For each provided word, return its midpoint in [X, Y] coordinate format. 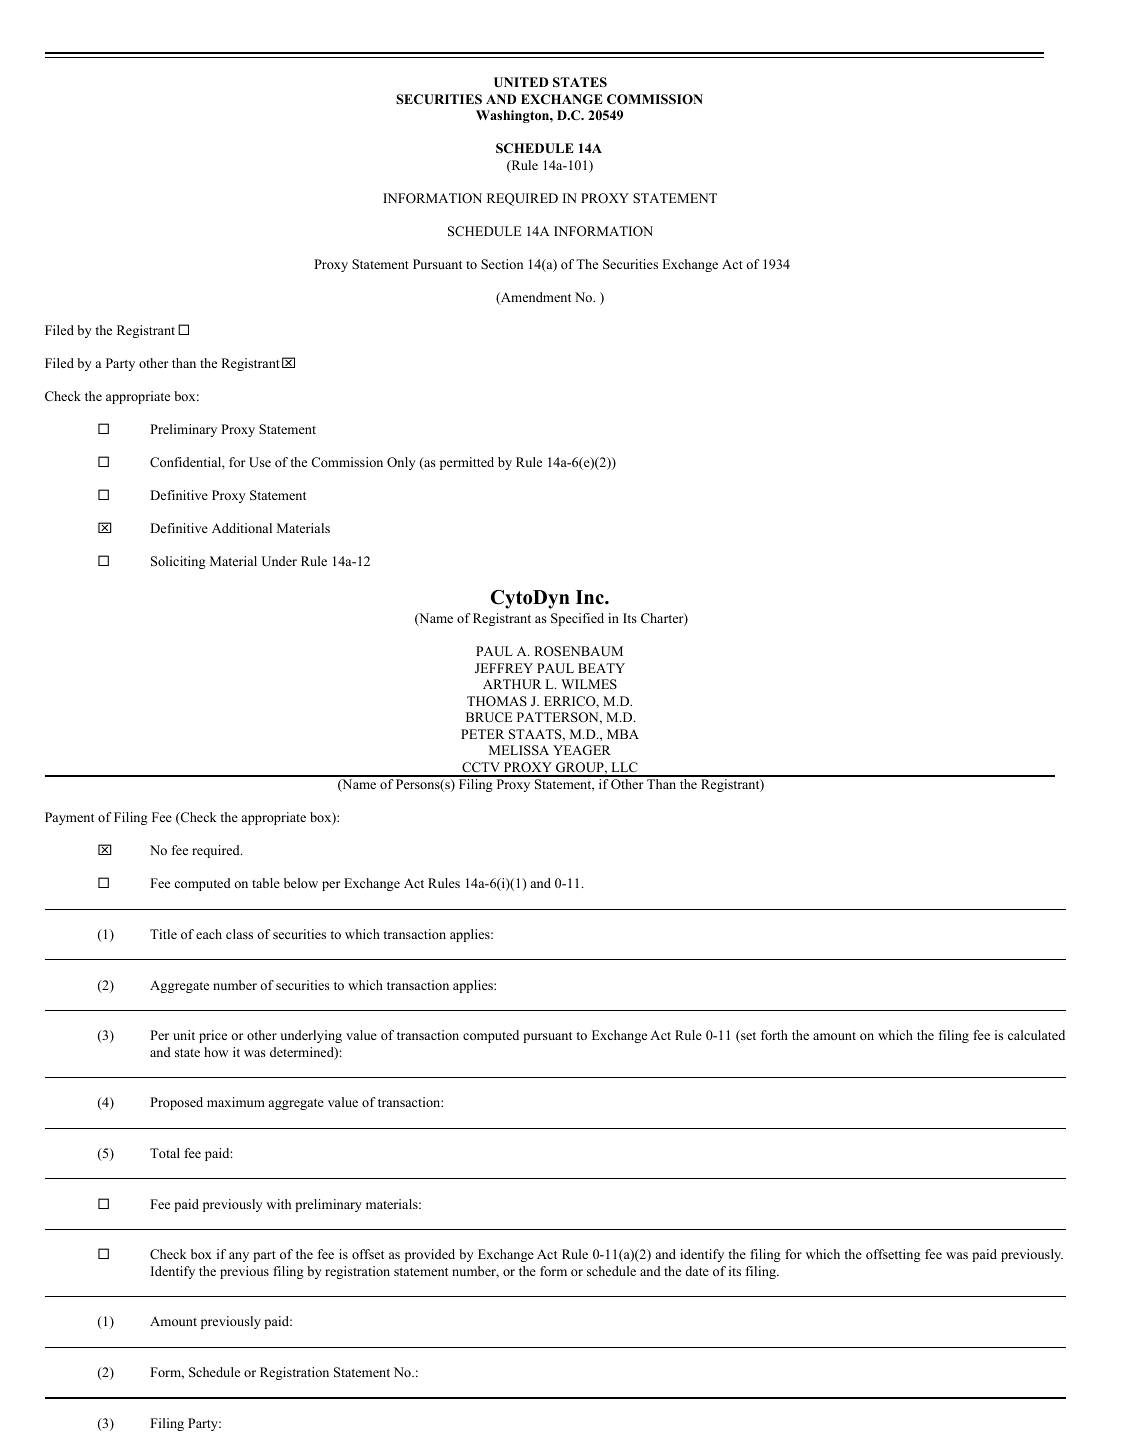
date [697, 1271]
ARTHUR [512, 684]
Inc [591, 597]
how [216, 1052]
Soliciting [178, 562]
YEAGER [582, 750]
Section [502, 264]
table [266, 883]
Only [401, 463]
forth [774, 1035]
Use [260, 462]
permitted [467, 463]
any [239, 1257]
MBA [623, 734]
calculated [1036, 1035]
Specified [577, 619]
